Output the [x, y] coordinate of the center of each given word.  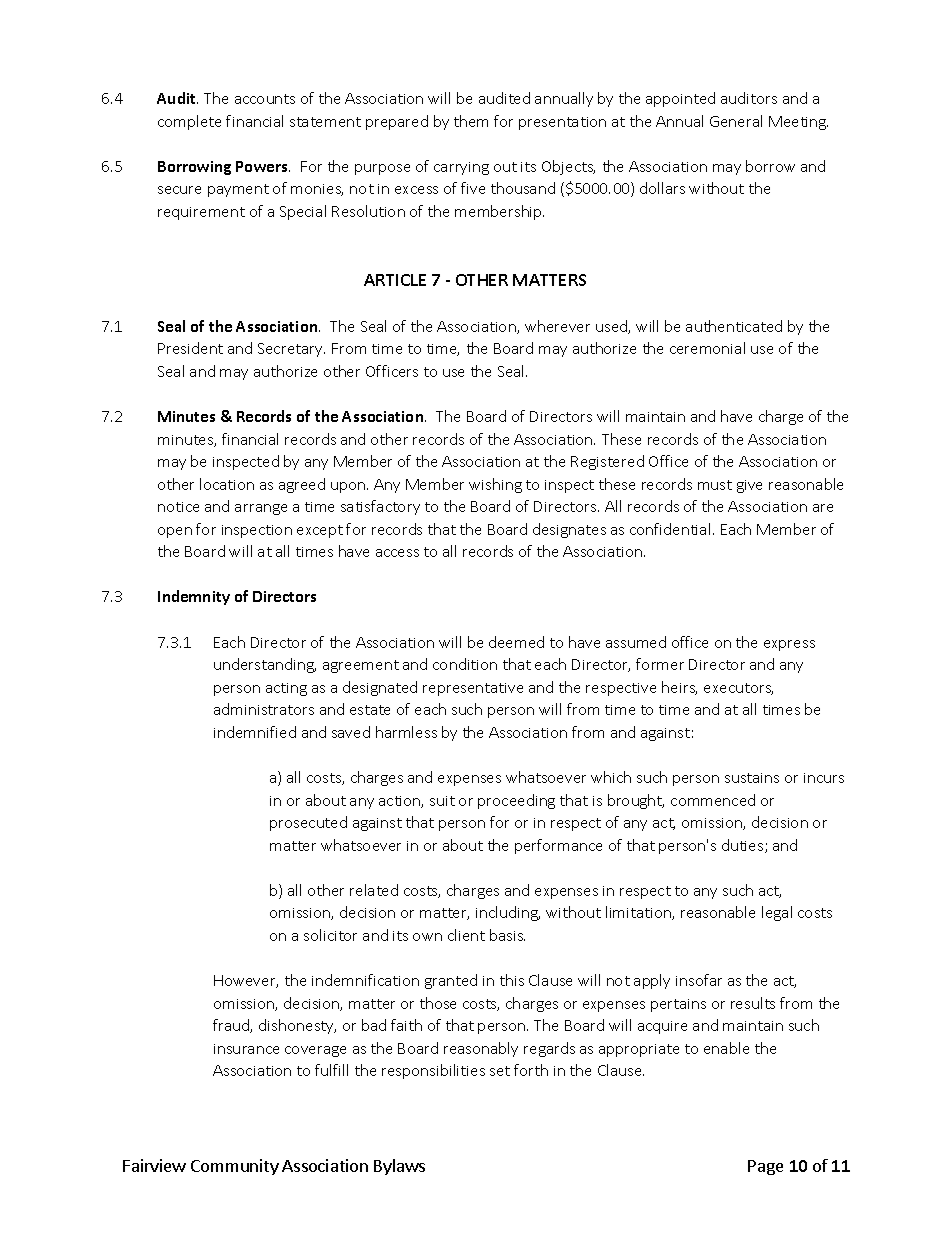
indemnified [255, 732]
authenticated [734, 326]
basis [507, 935]
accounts [265, 99]
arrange [261, 509]
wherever [557, 326]
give [749, 486]
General [736, 121]
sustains [752, 778]
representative [473, 689]
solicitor [330, 935]
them [471, 121]
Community [235, 1167]
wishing [495, 485]
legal [777, 913]
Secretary [291, 350]
